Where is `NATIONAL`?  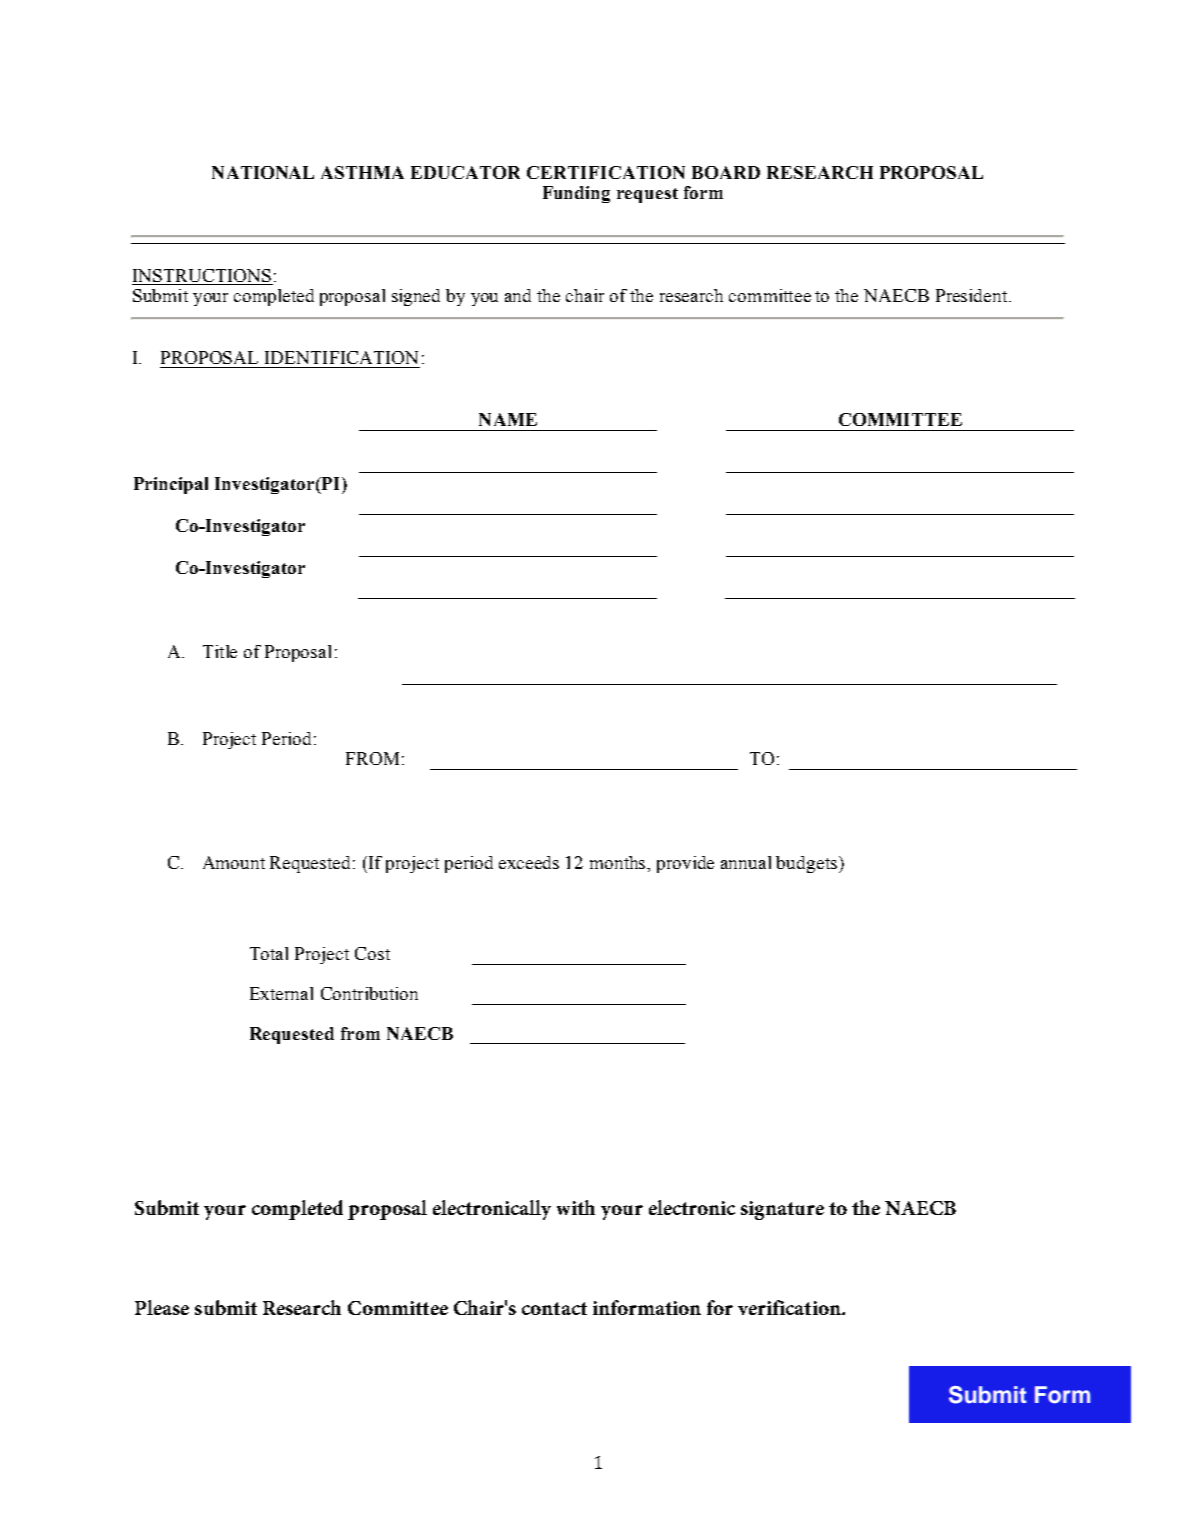
NATIONAL is located at coordinates (263, 172).
